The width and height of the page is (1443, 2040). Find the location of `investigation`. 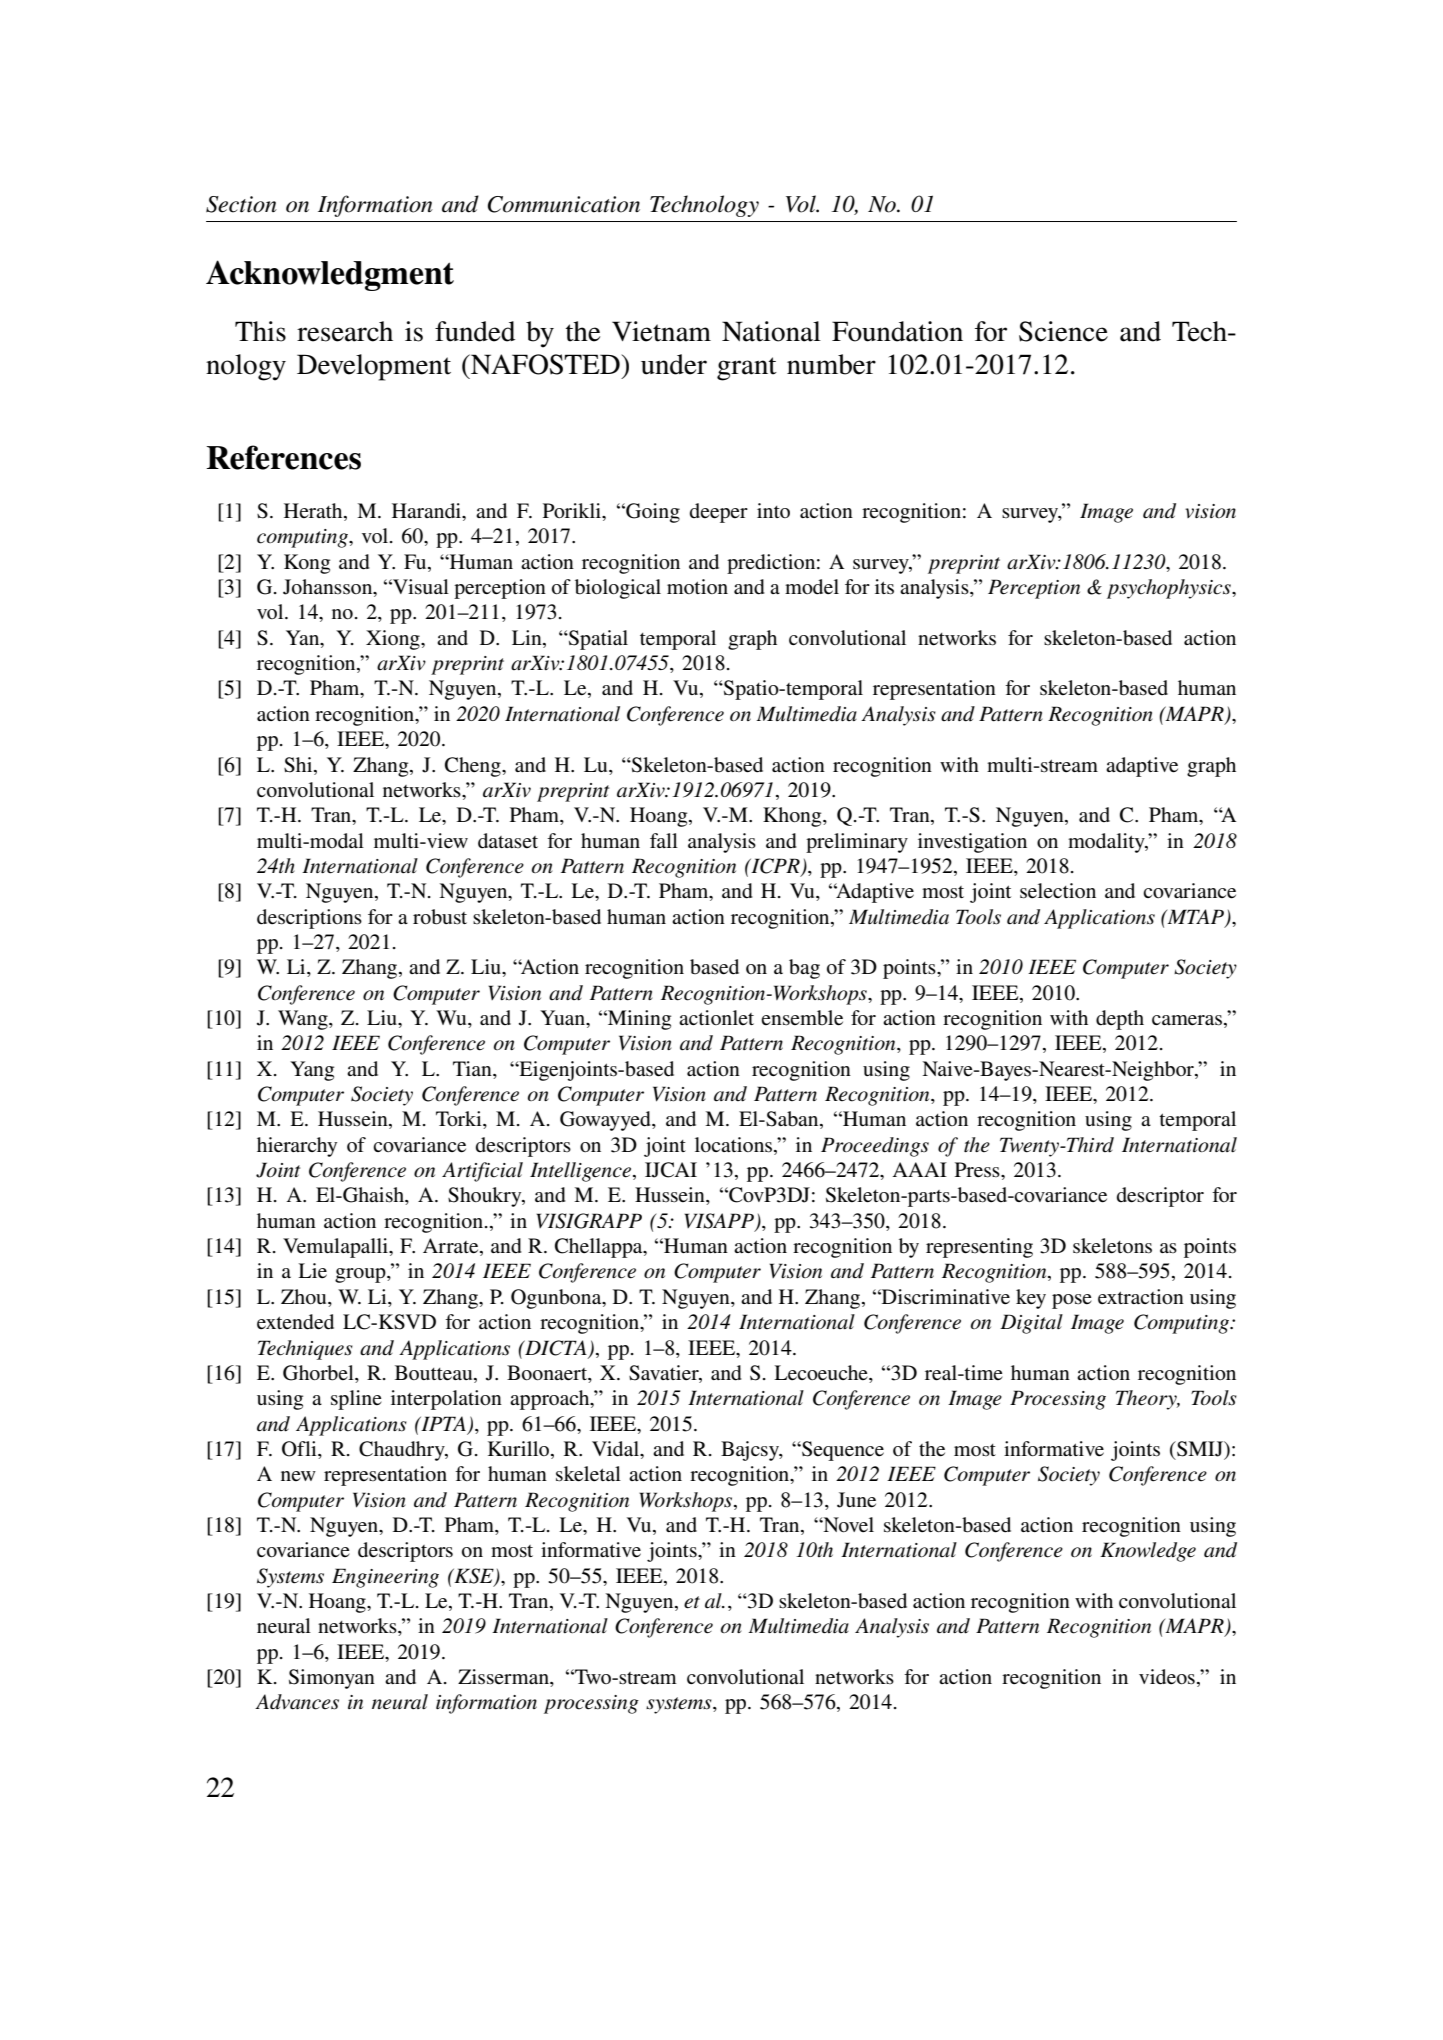

investigation is located at coordinates (972, 843).
